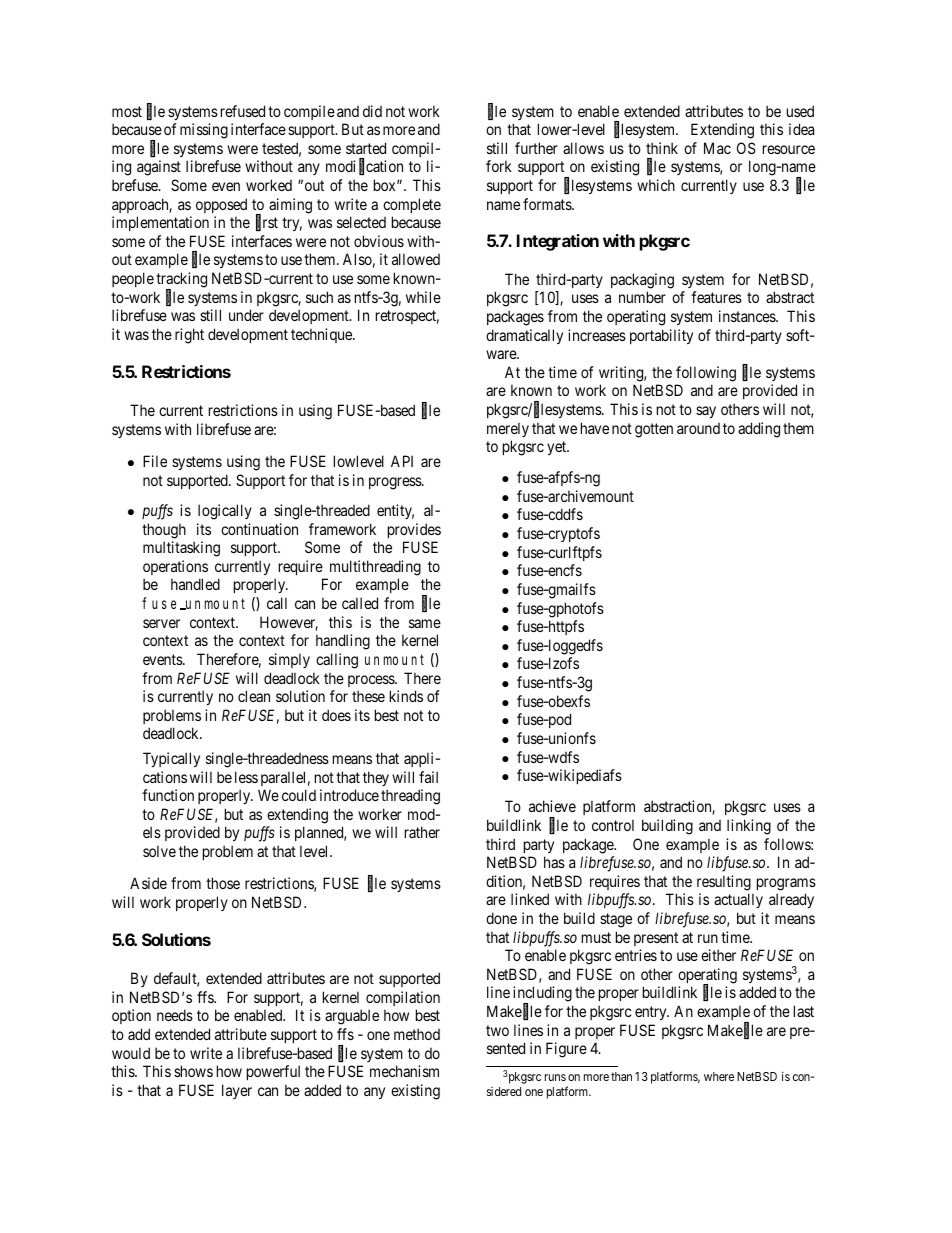  Describe the element at coordinates (749, 827) in the page. I see `linking` at that location.
